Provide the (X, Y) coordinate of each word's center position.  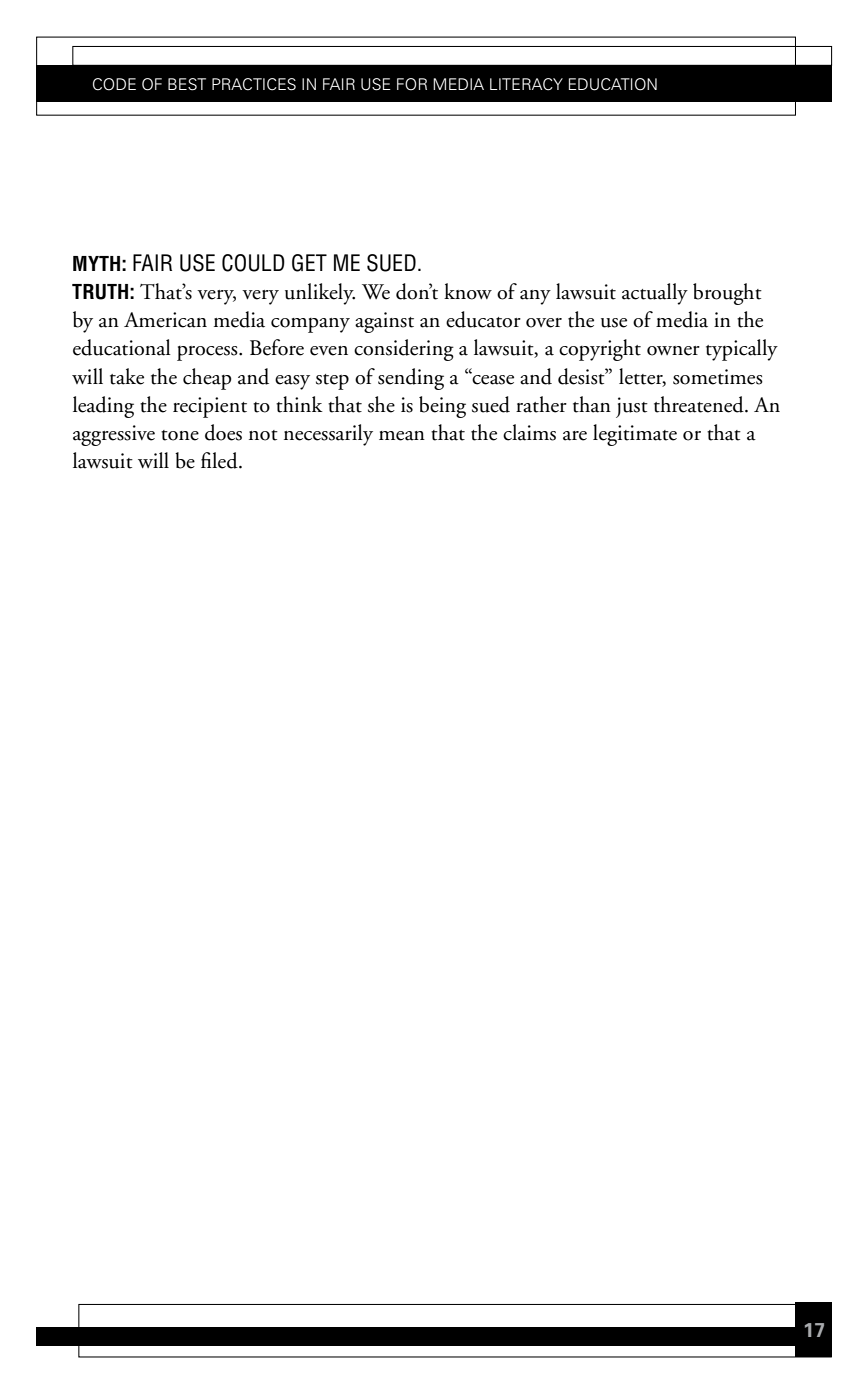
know (468, 291)
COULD (253, 263)
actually (655, 294)
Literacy (526, 84)
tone (180, 435)
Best (187, 84)
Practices (254, 84)
